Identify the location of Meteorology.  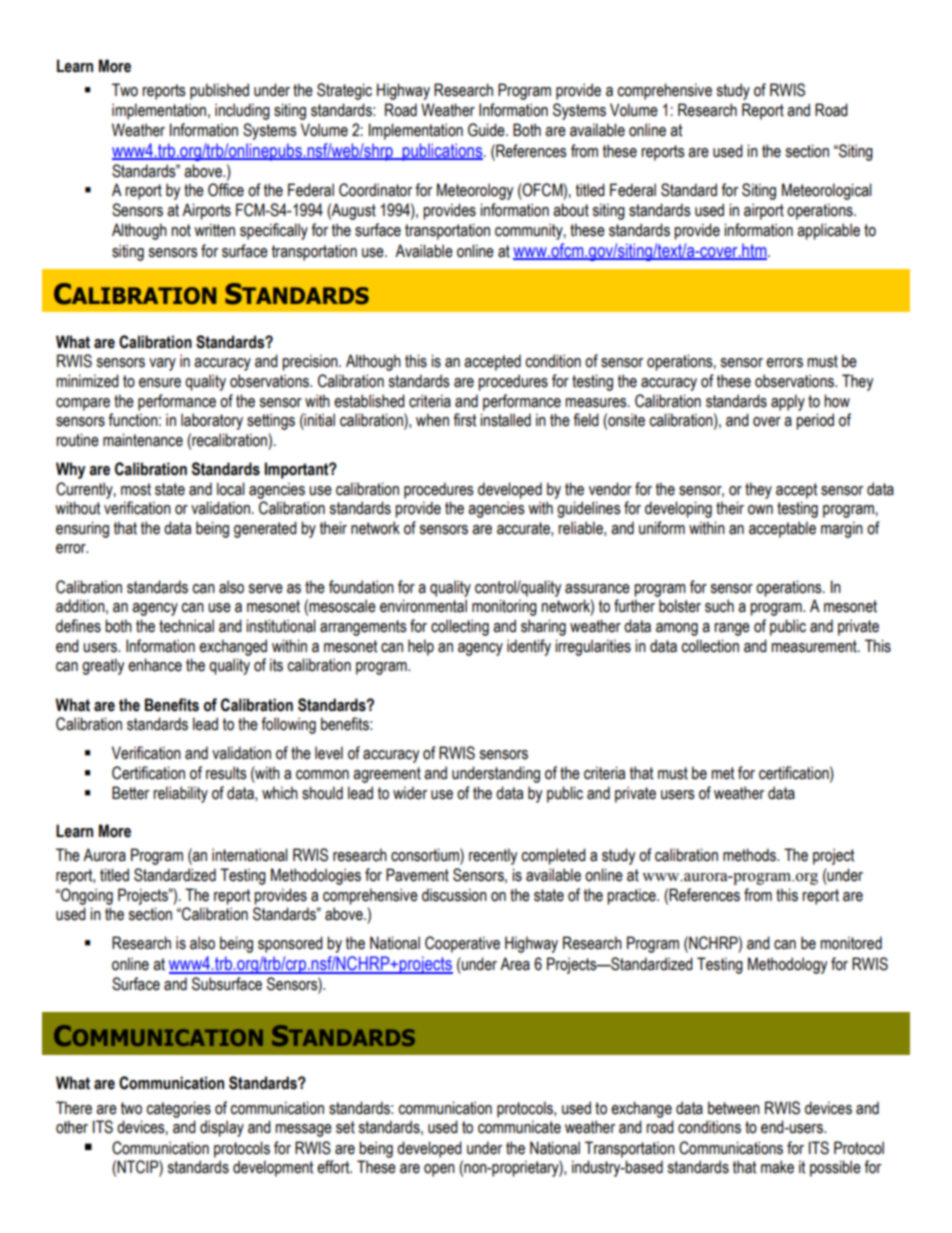
(475, 191).
